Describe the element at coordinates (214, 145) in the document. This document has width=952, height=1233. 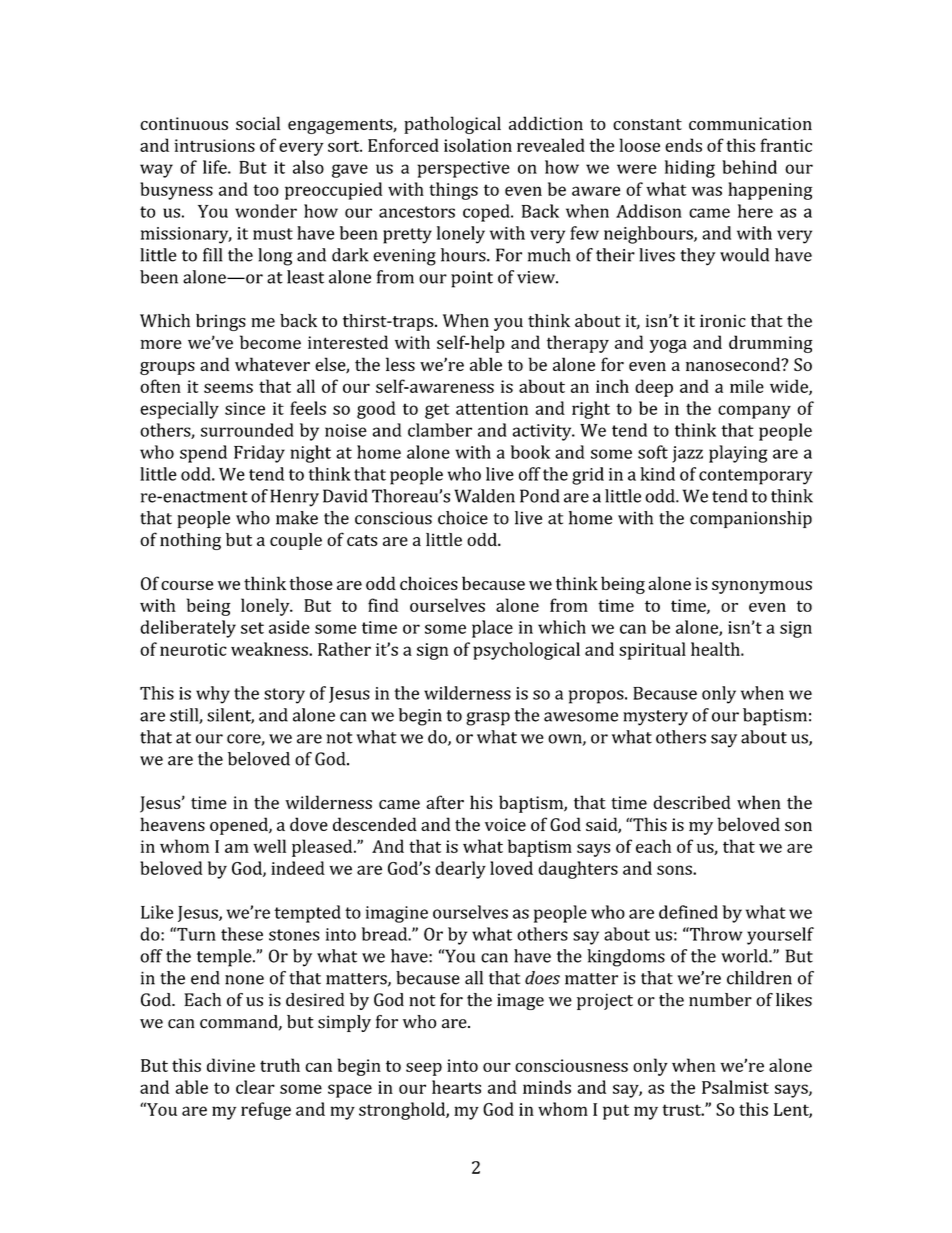
I see `intrusions` at that location.
